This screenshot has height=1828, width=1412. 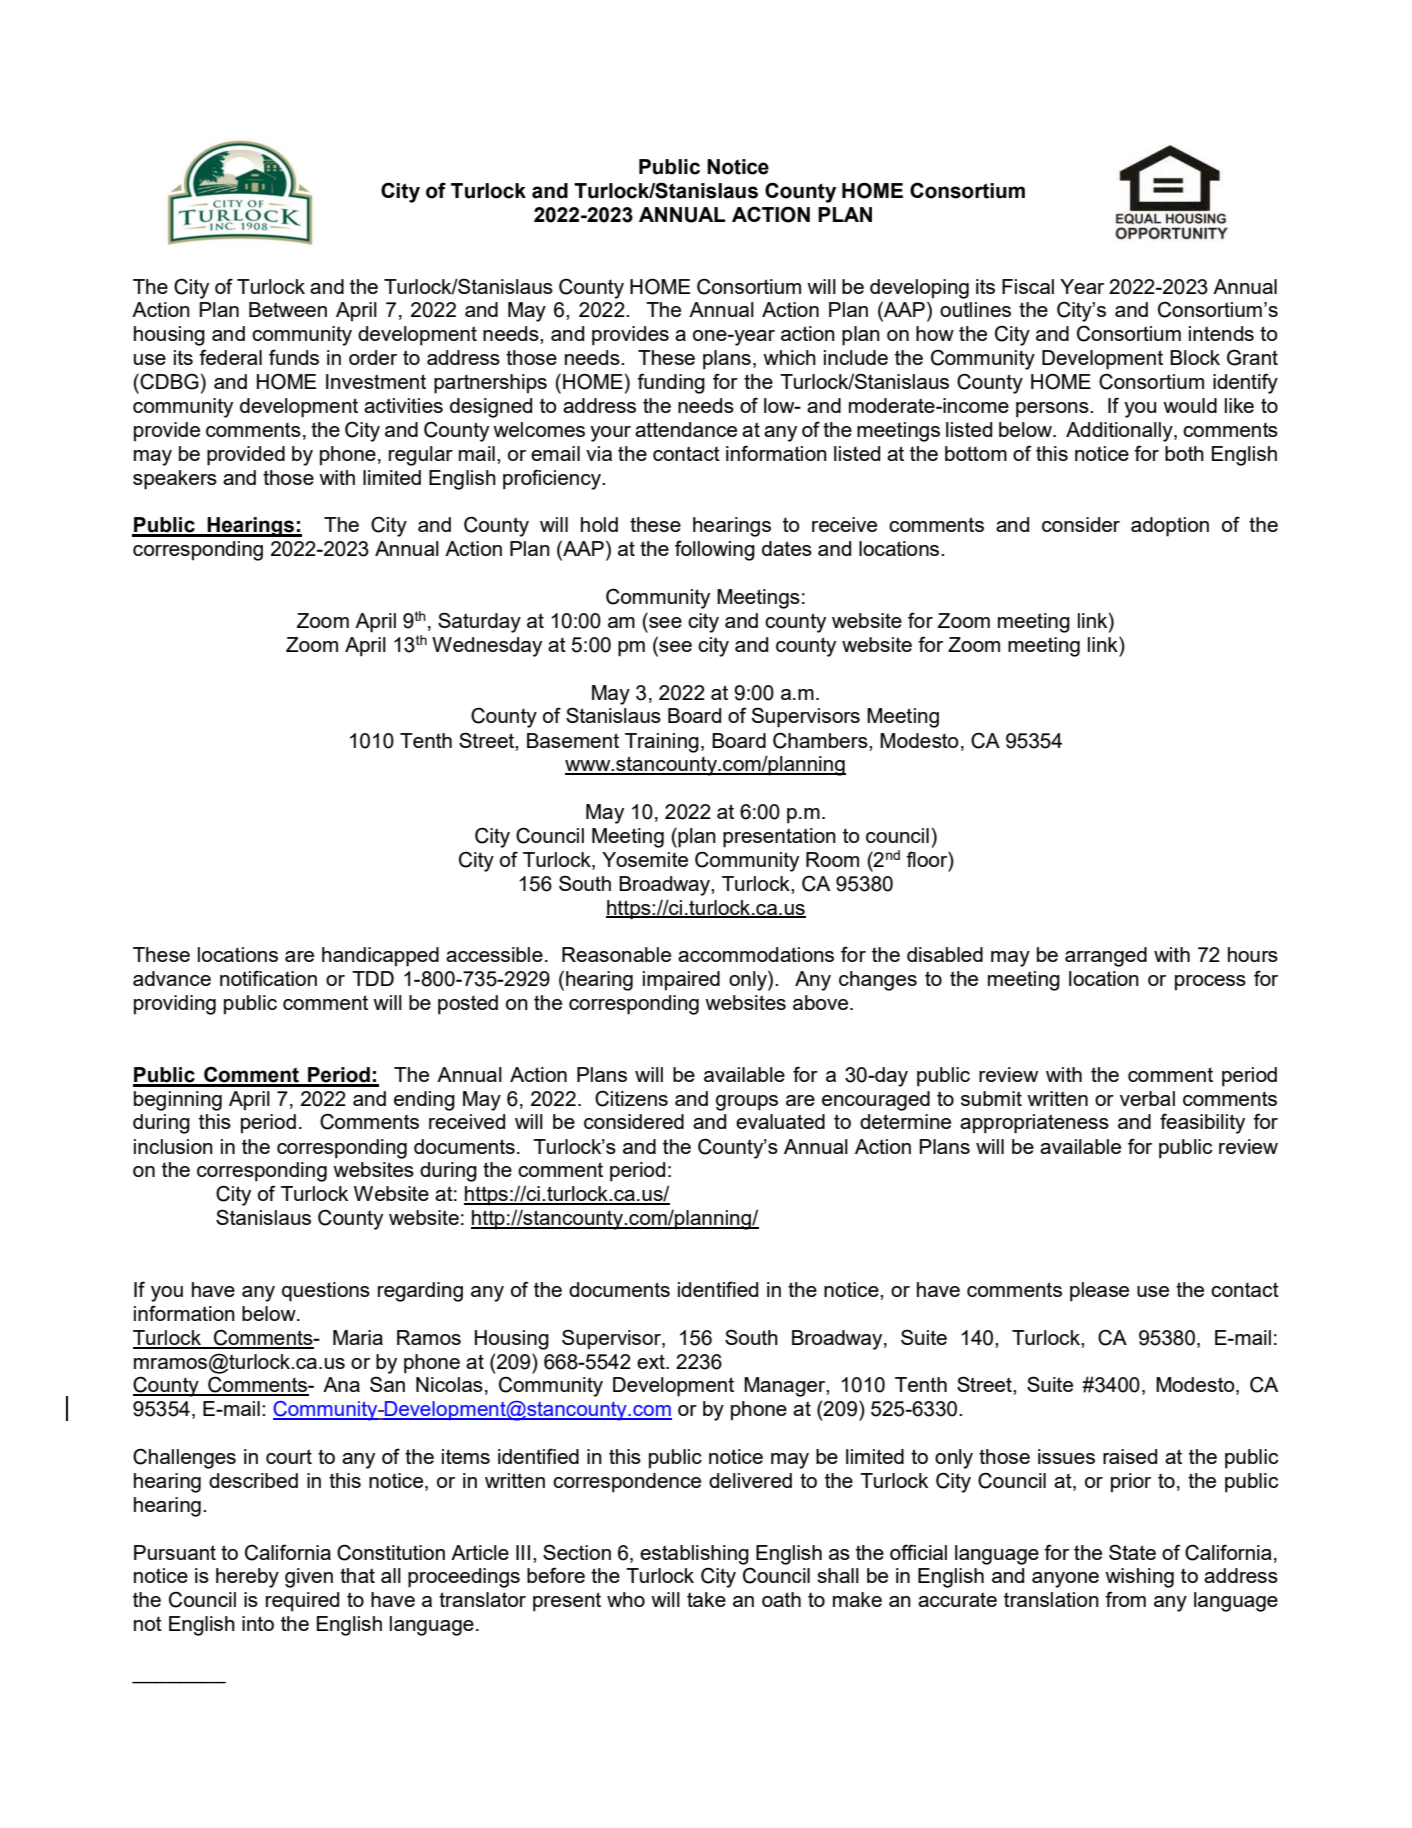 What do you see at coordinates (706, 1599) in the screenshot?
I see `take` at bounding box center [706, 1599].
